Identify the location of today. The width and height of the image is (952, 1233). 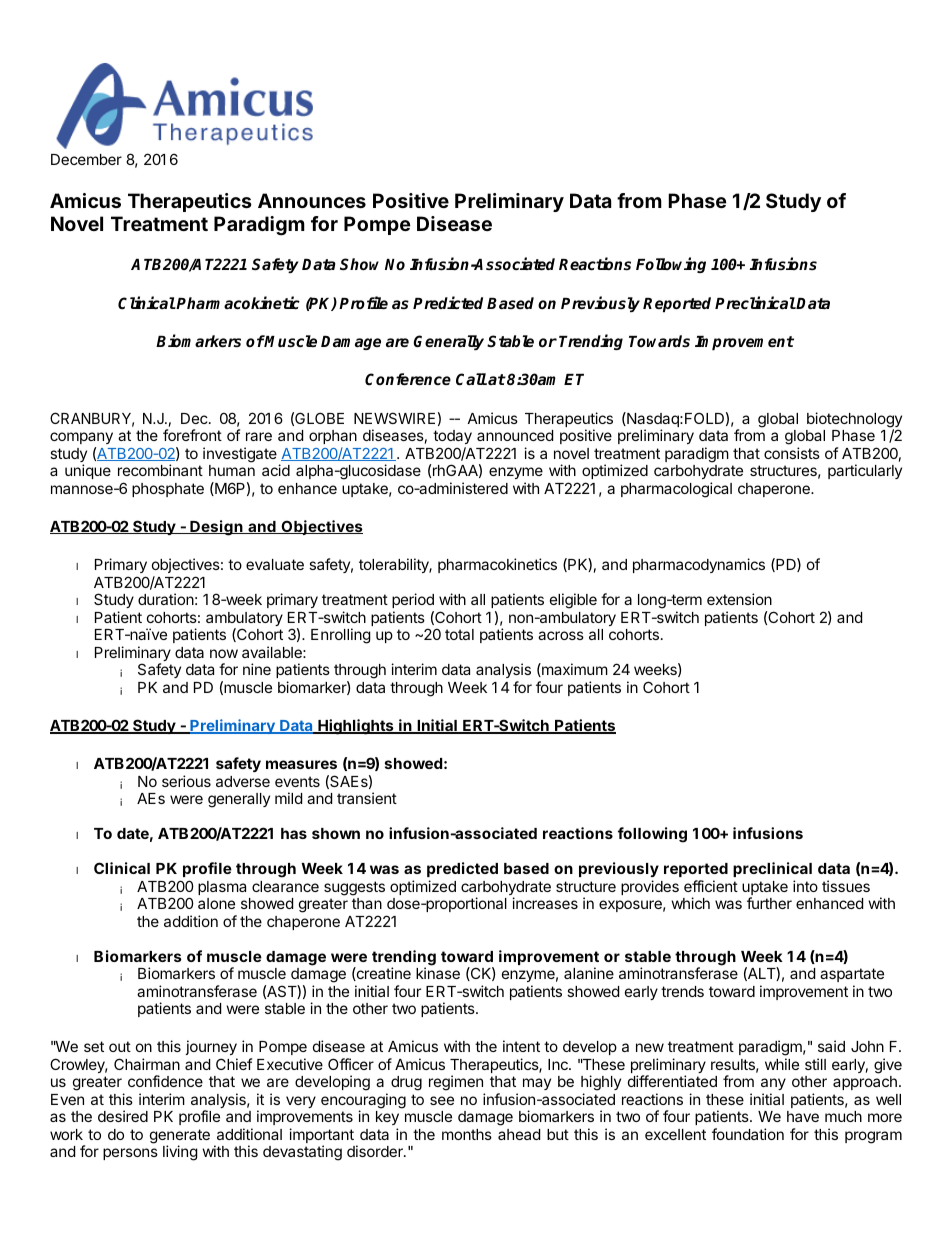
(452, 437).
